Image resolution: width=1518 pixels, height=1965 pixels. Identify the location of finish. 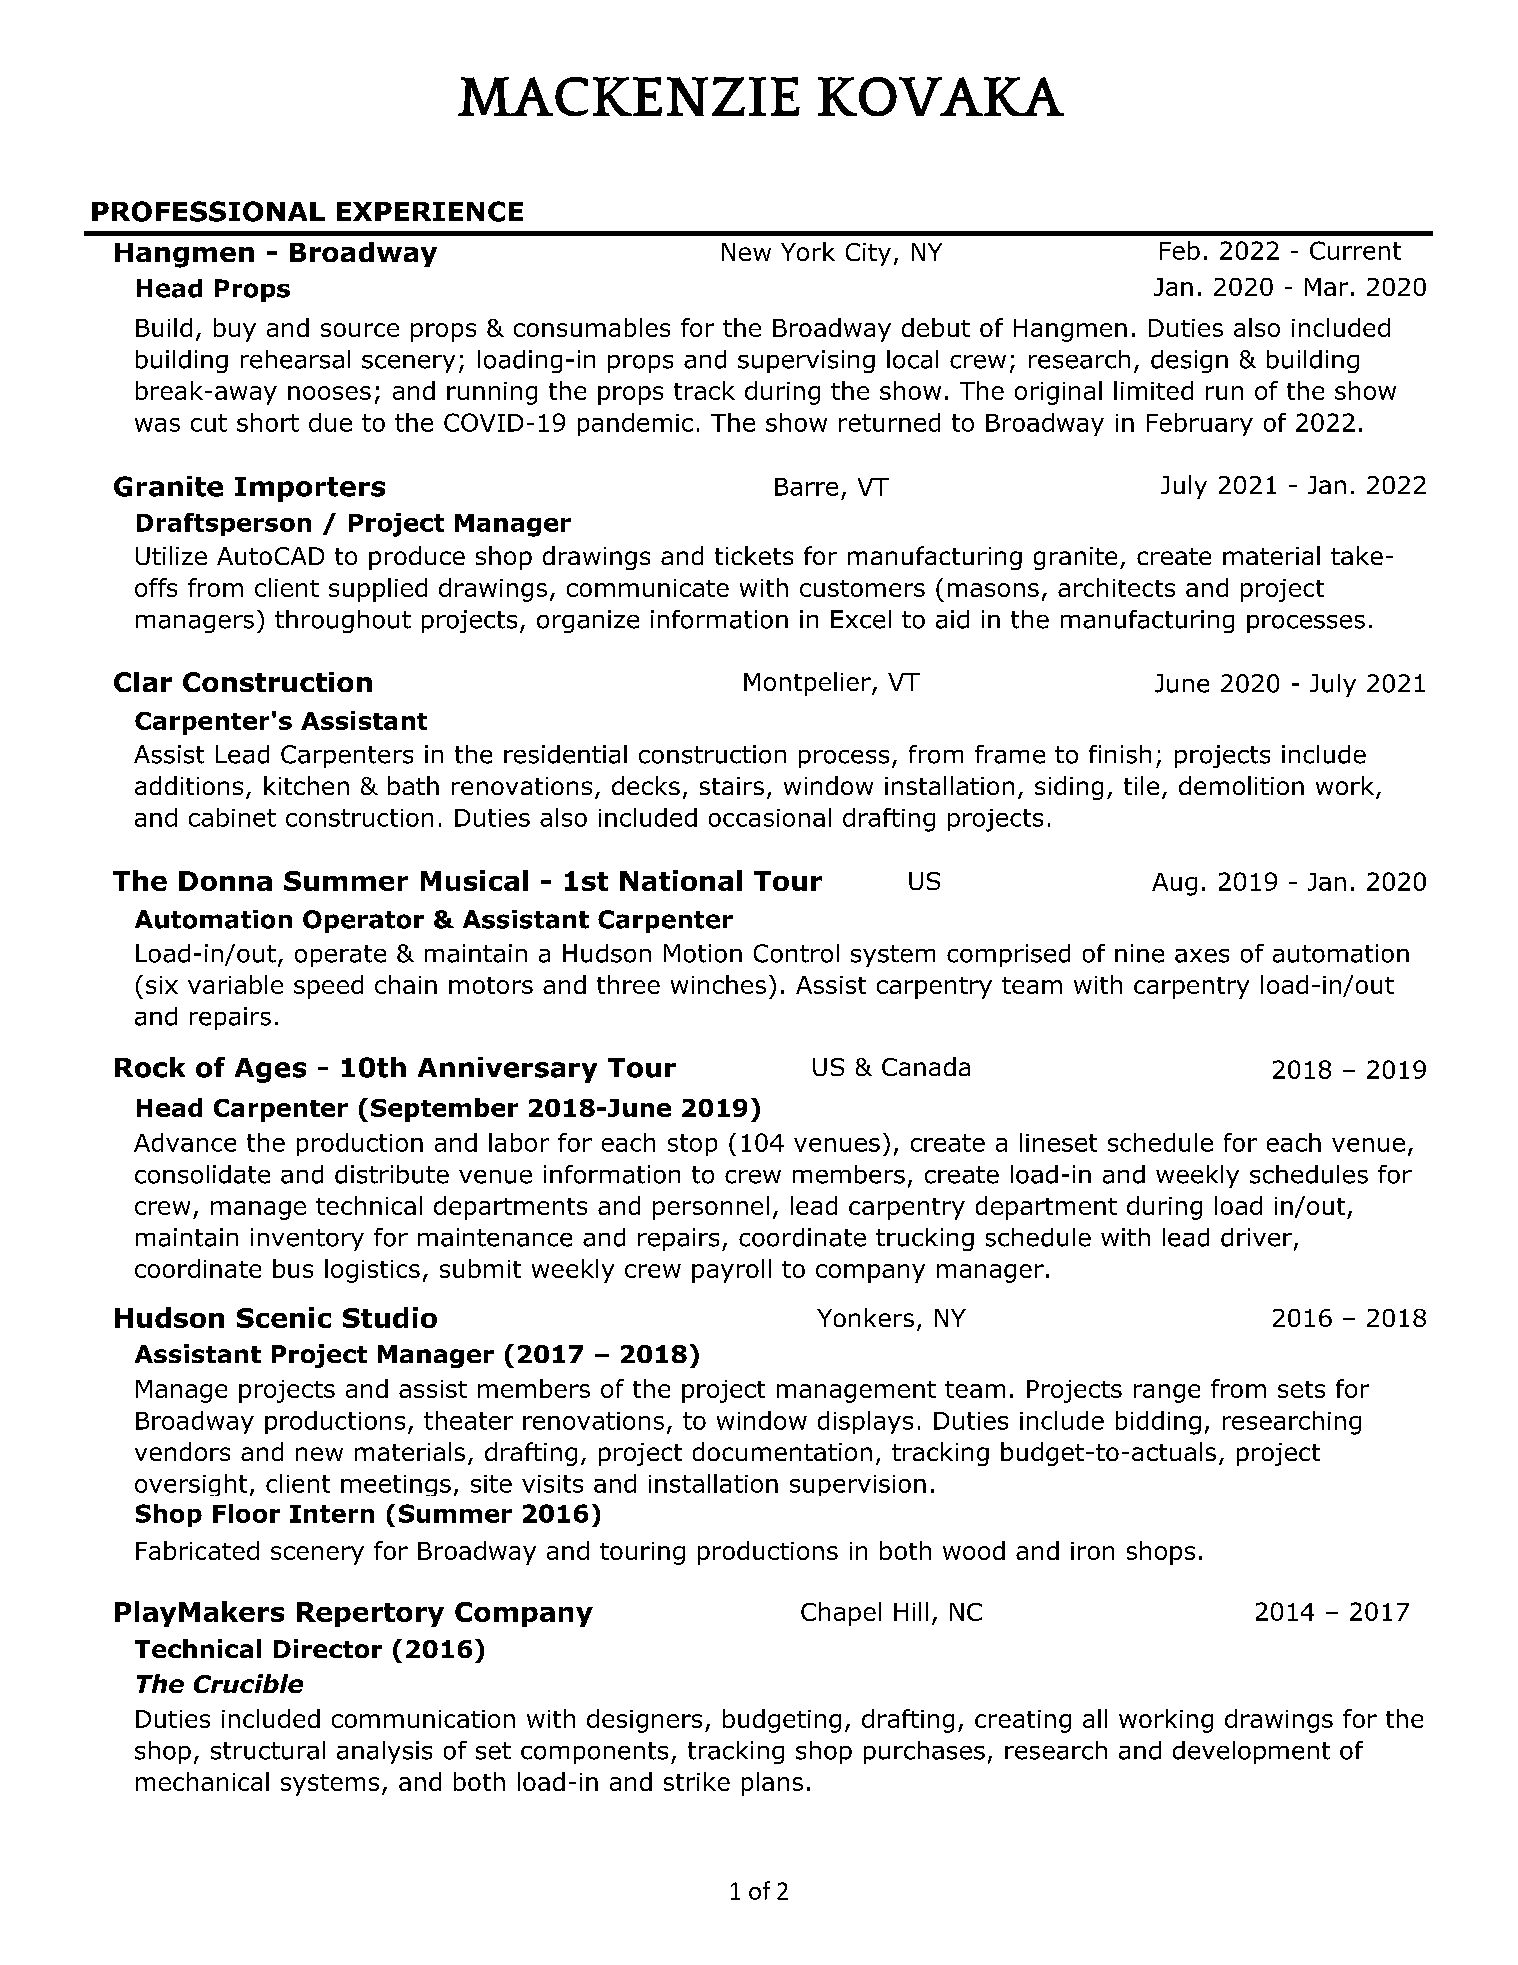
(1120, 754).
